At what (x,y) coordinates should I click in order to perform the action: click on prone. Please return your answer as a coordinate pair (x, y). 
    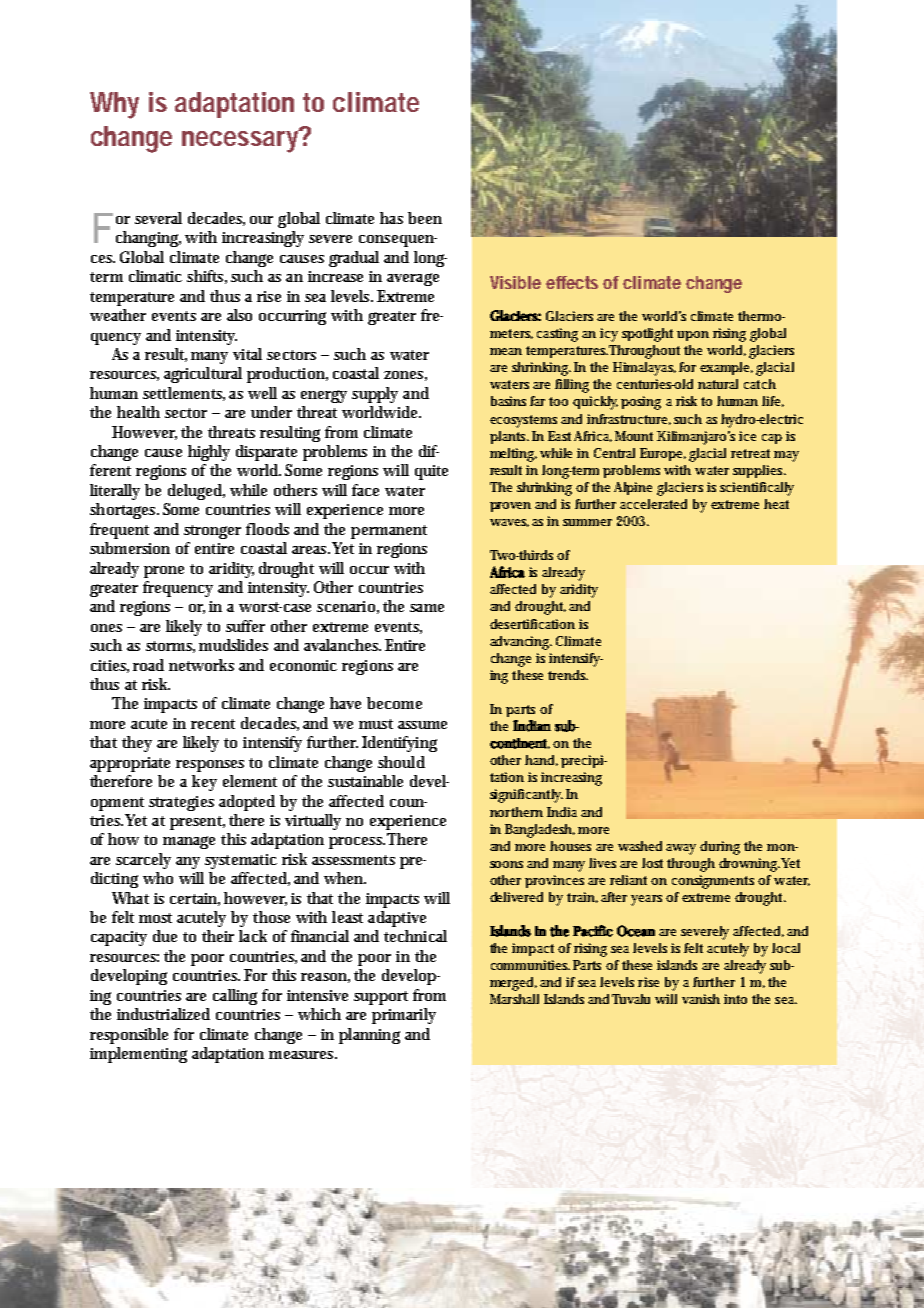
    Looking at the image, I should click on (164, 572).
